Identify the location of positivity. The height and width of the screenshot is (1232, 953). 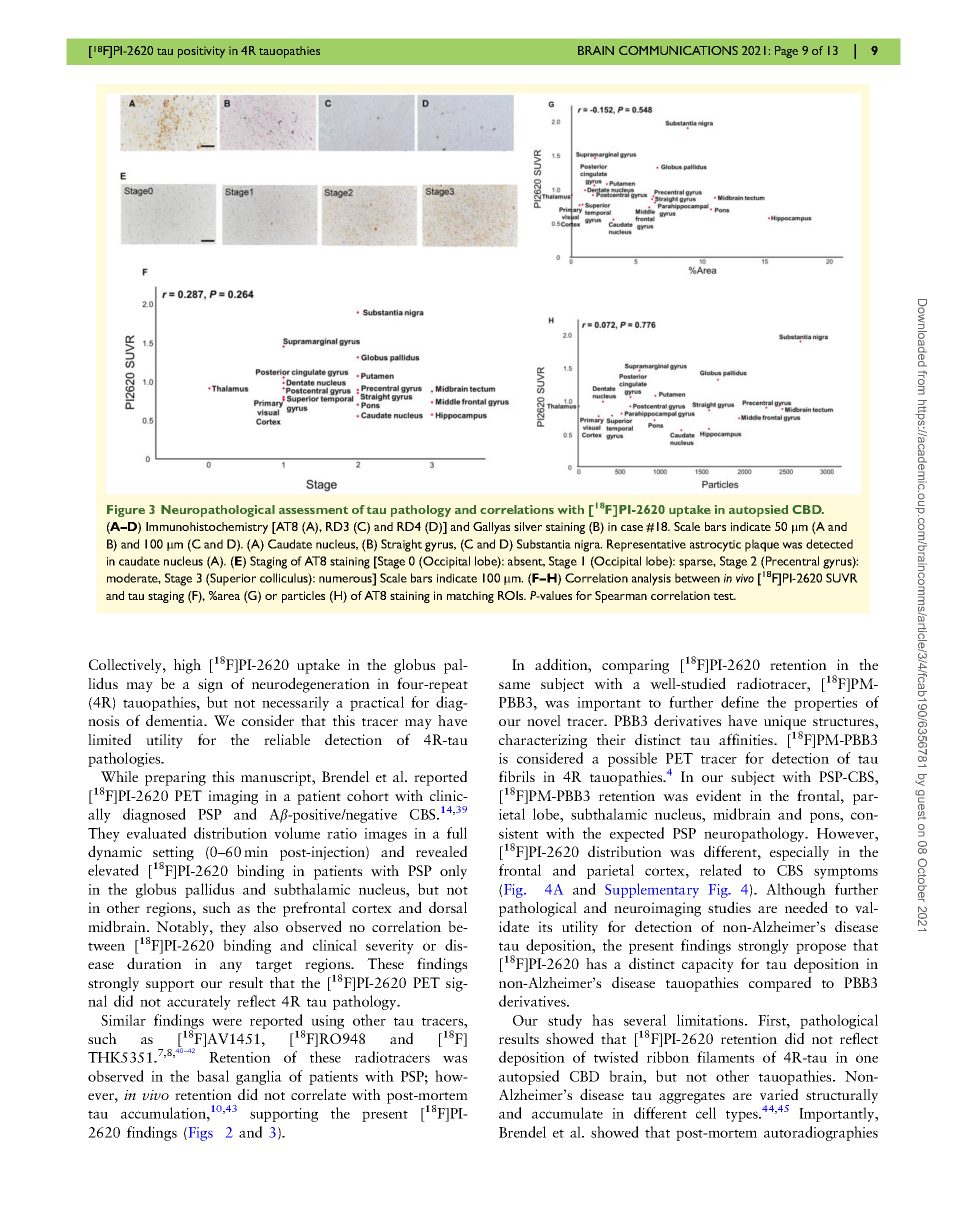
(201, 52).
